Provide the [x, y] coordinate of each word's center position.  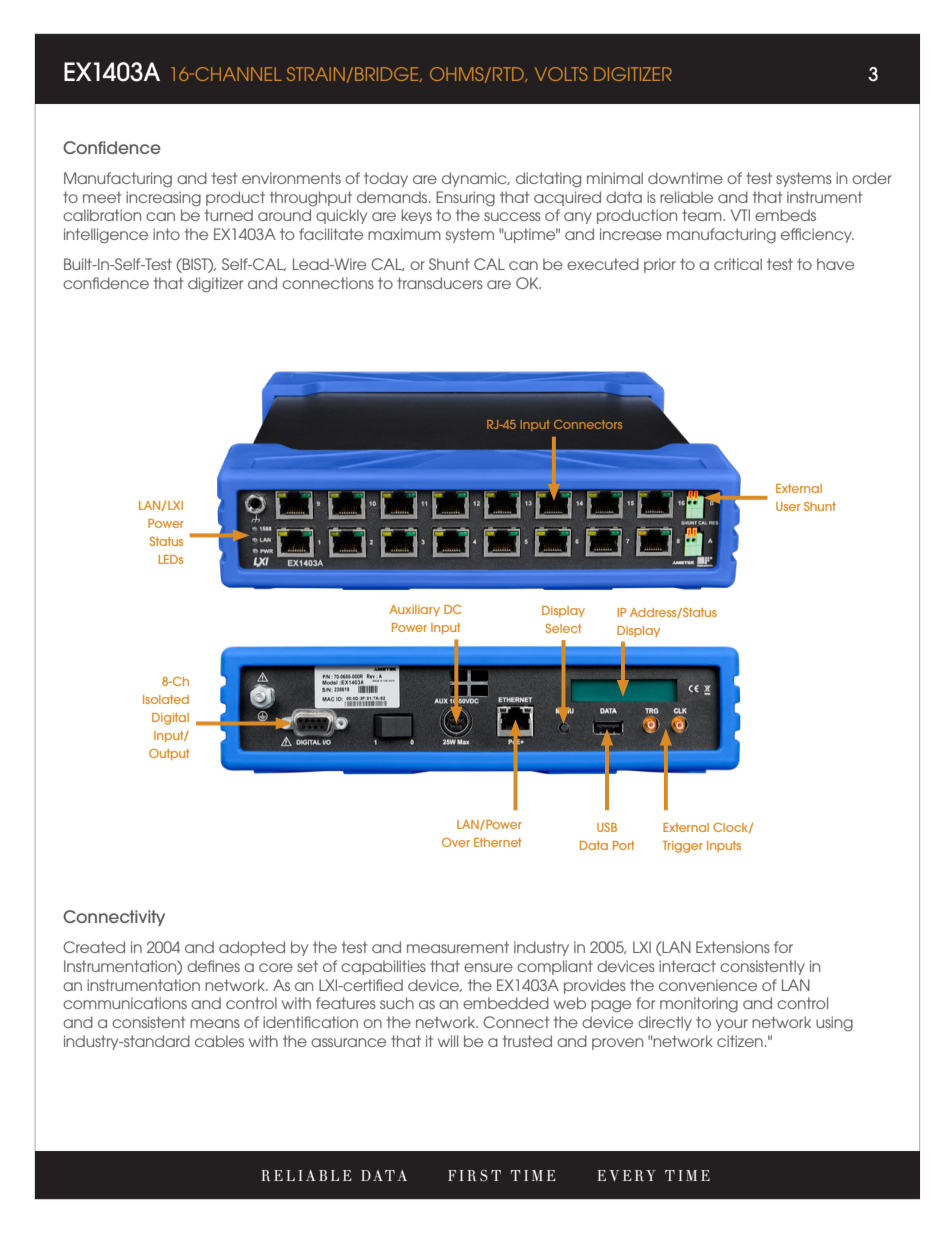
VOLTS [561, 74]
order [872, 178]
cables [219, 1041]
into [166, 234]
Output [169, 754]
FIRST [474, 1176]
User [788, 506]
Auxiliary [415, 610]
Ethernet [498, 842]
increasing [163, 199]
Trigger [683, 847]
